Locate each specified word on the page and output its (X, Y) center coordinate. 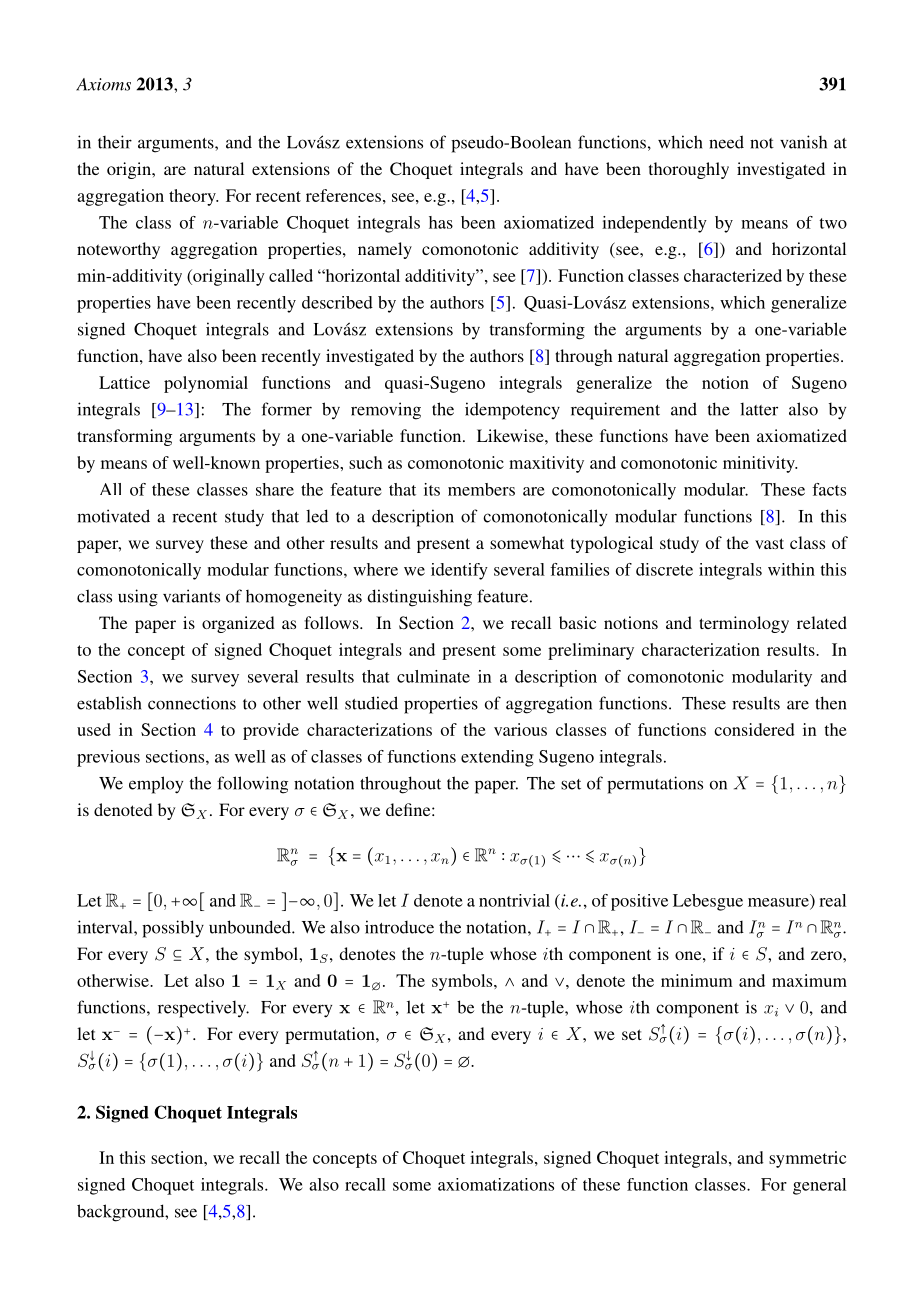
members (481, 489)
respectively (203, 1009)
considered (754, 729)
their (115, 142)
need (726, 142)
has (441, 222)
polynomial (206, 384)
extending (497, 758)
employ (156, 785)
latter (759, 409)
